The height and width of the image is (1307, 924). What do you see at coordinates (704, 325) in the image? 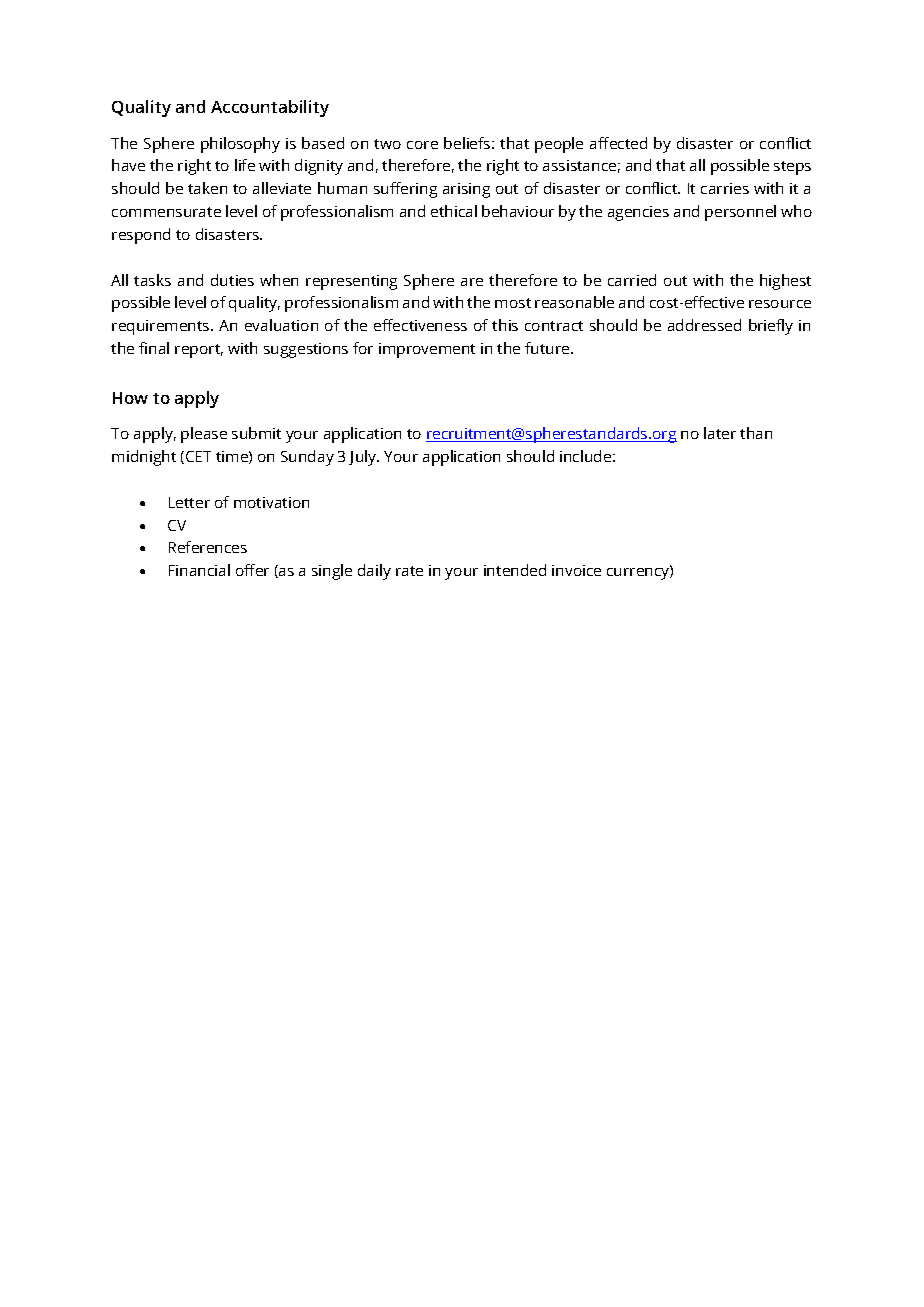
I see `addressed` at bounding box center [704, 325].
